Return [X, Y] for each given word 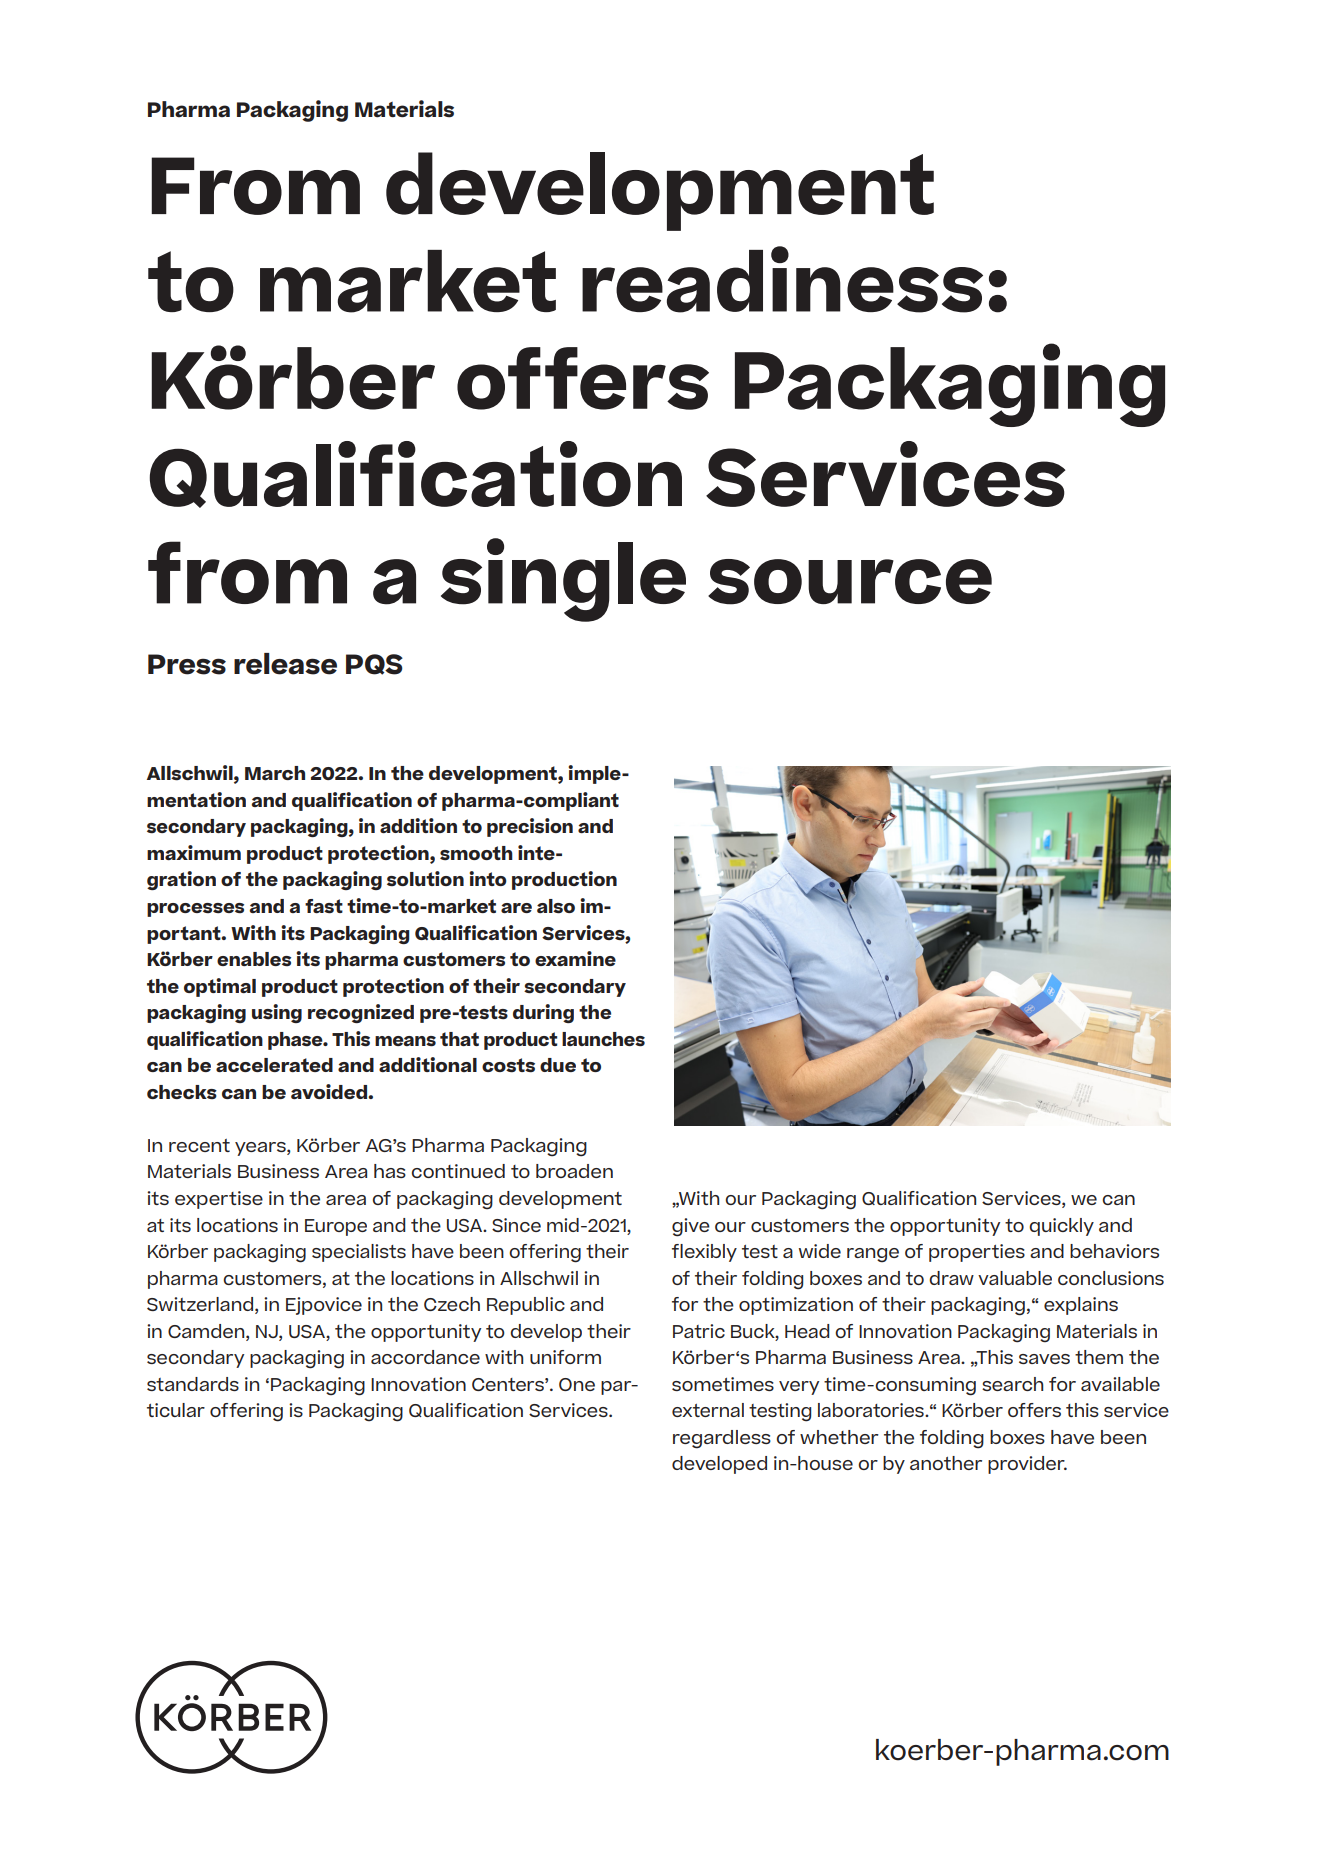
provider [1027, 1465]
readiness [782, 279]
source [850, 582]
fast [324, 906]
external [708, 1410]
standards [193, 1384]
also [556, 906]
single [563, 580]
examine [575, 958]
